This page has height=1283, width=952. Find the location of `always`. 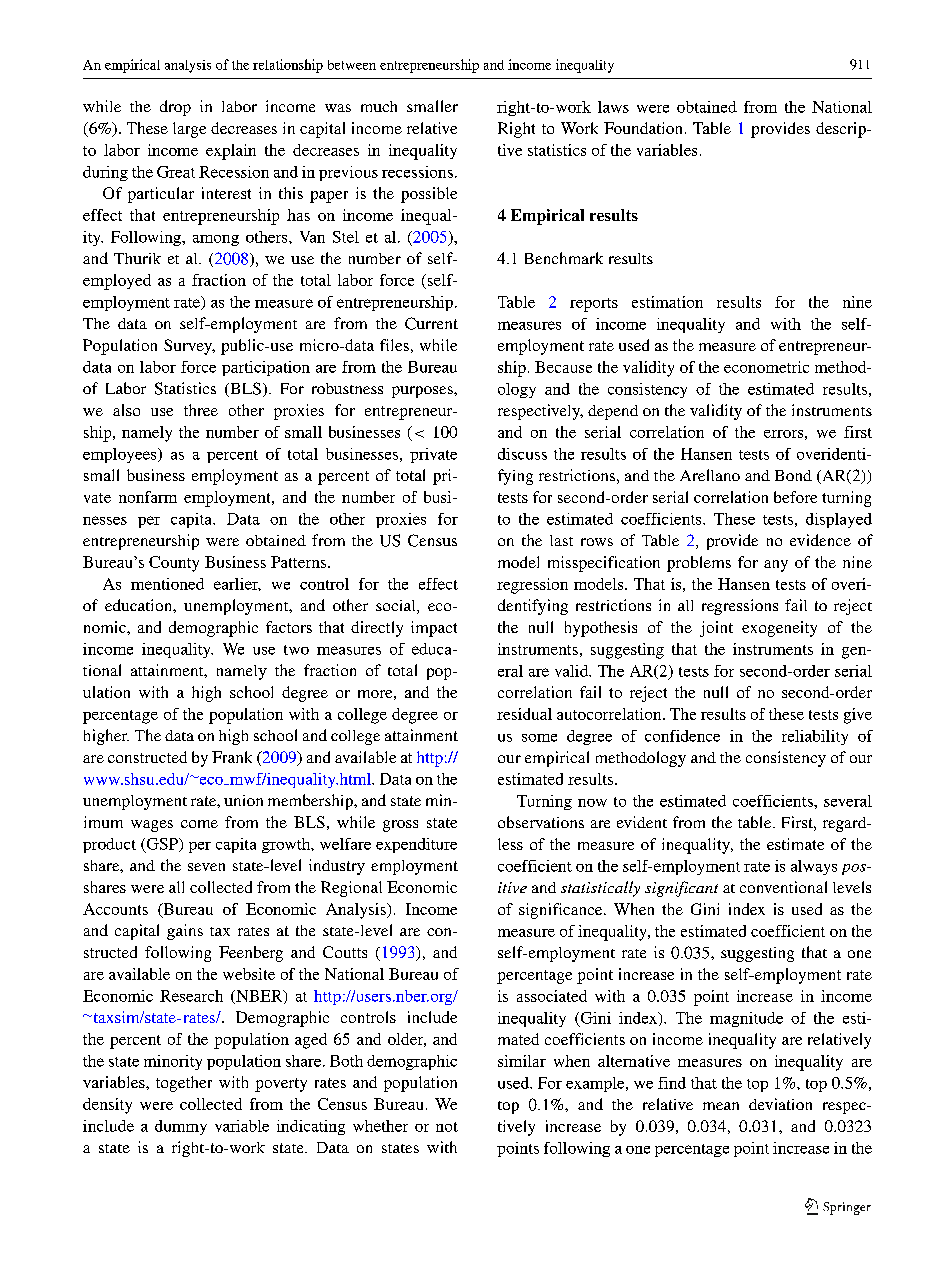

always is located at coordinates (814, 867).
